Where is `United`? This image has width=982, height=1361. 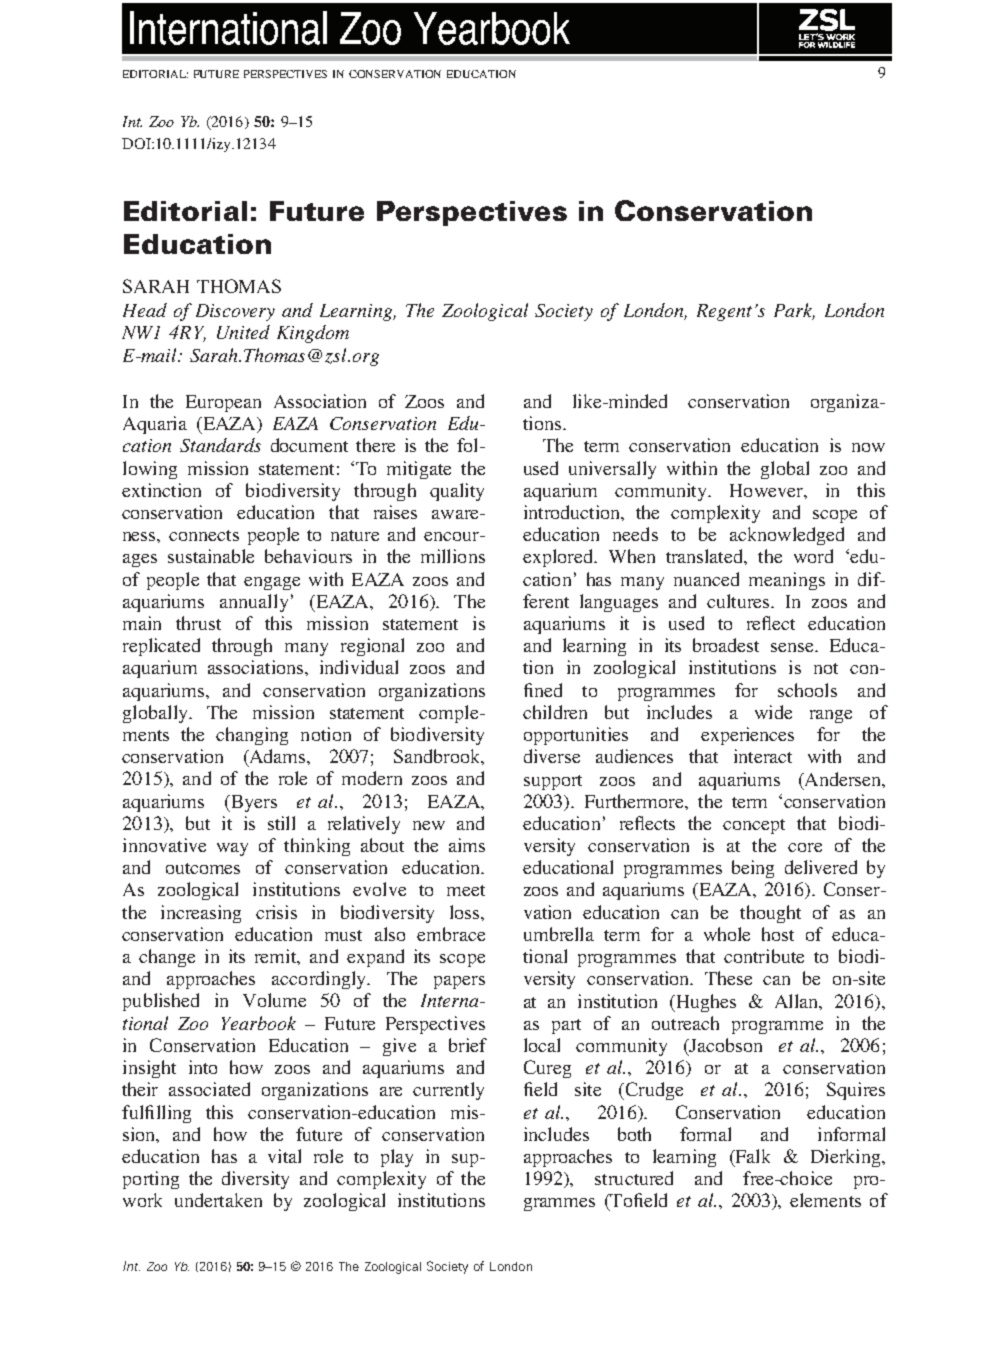 United is located at coordinates (243, 332).
